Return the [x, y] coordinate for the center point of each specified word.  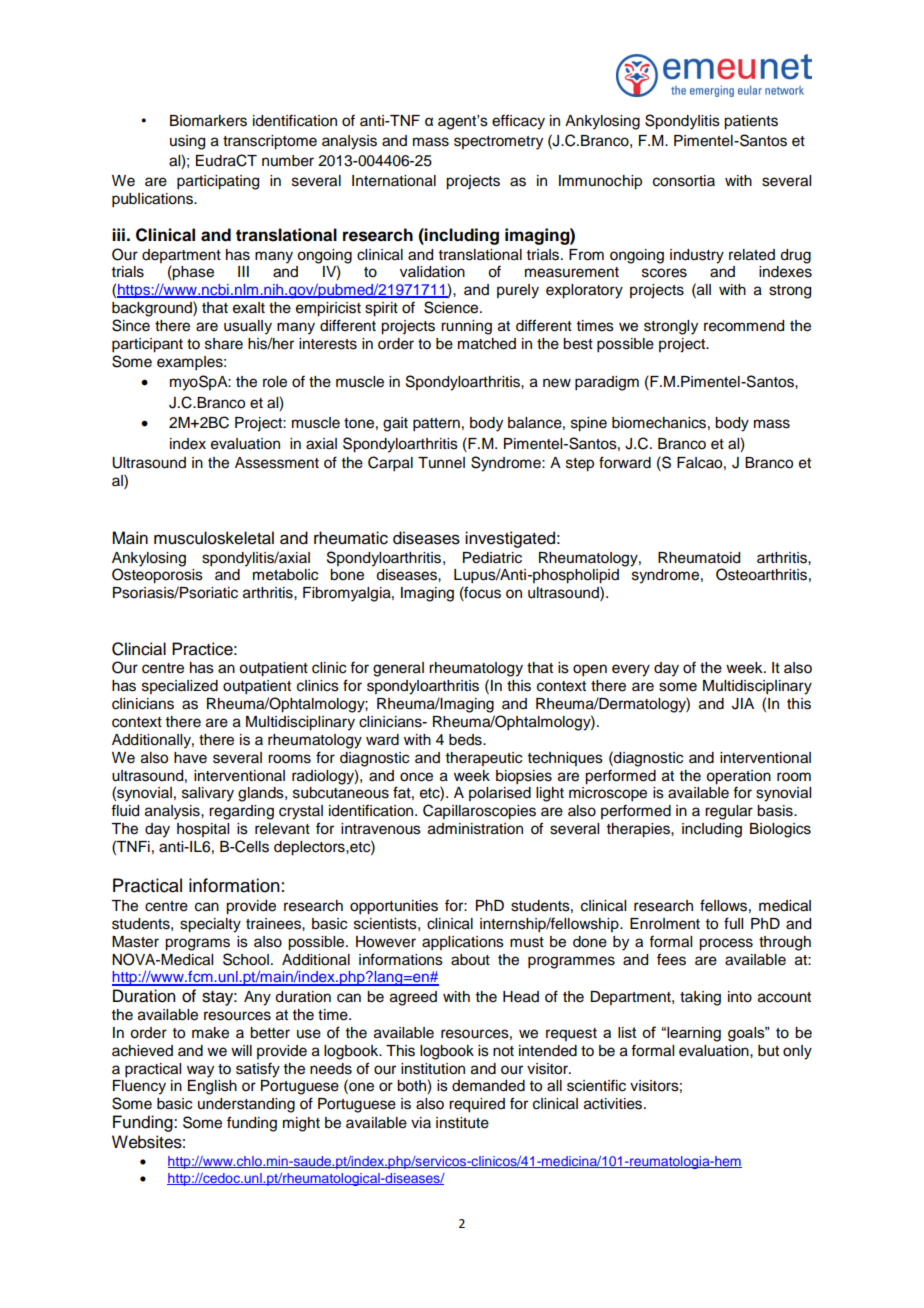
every [631, 670]
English [212, 1087]
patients [751, 122]
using [187, 142]
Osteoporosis [157, 576]
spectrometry [498, 143]
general [398, 669]
